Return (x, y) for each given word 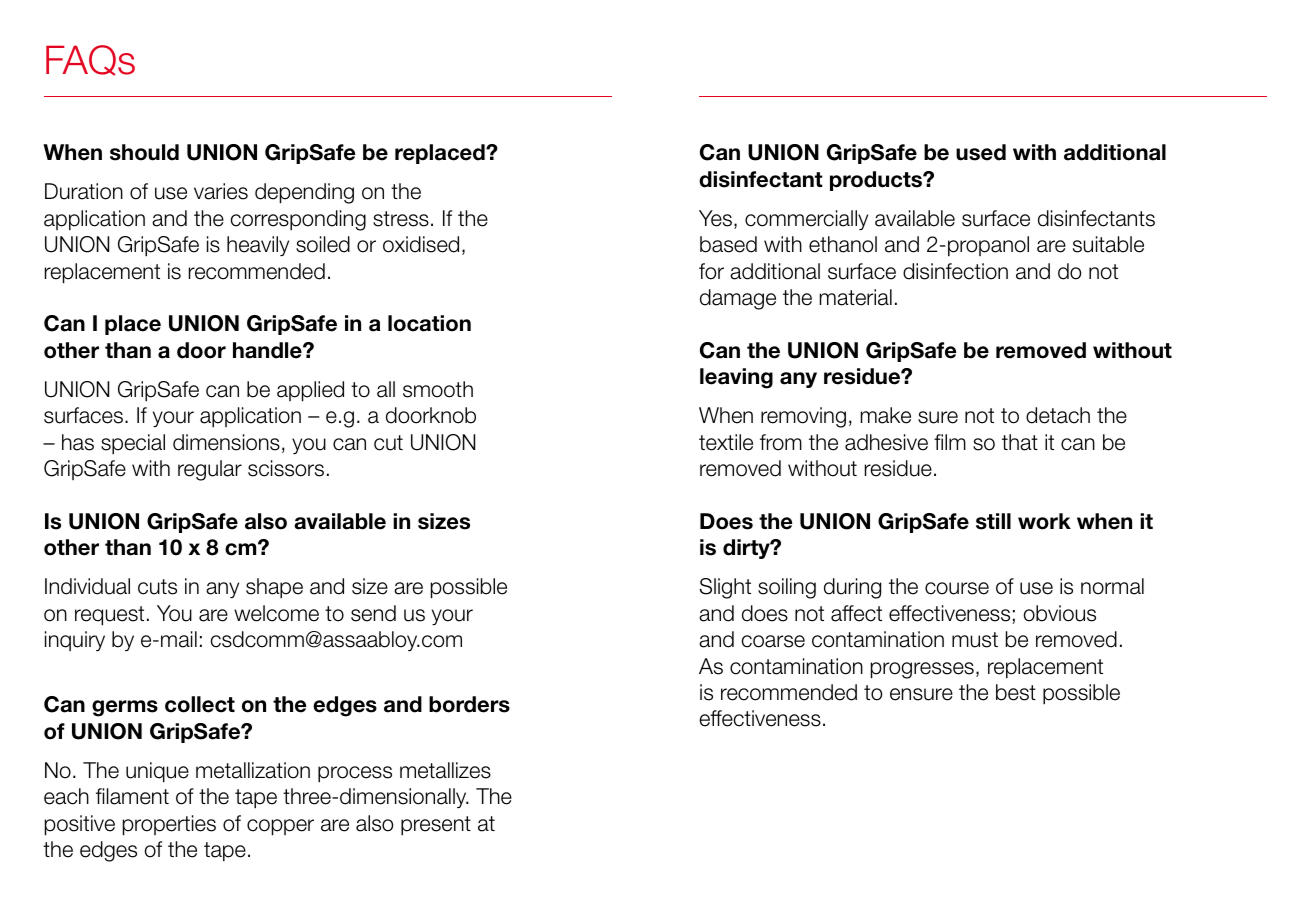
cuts (157, 587)
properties (169, 825)
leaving (736, 378)
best (1016, 692)
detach (1058, 415)
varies (221, 191)
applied (310, 391)
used (981, 152)
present (436, 826)
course (957, 588)
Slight (725, 588)
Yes (715, 218)
